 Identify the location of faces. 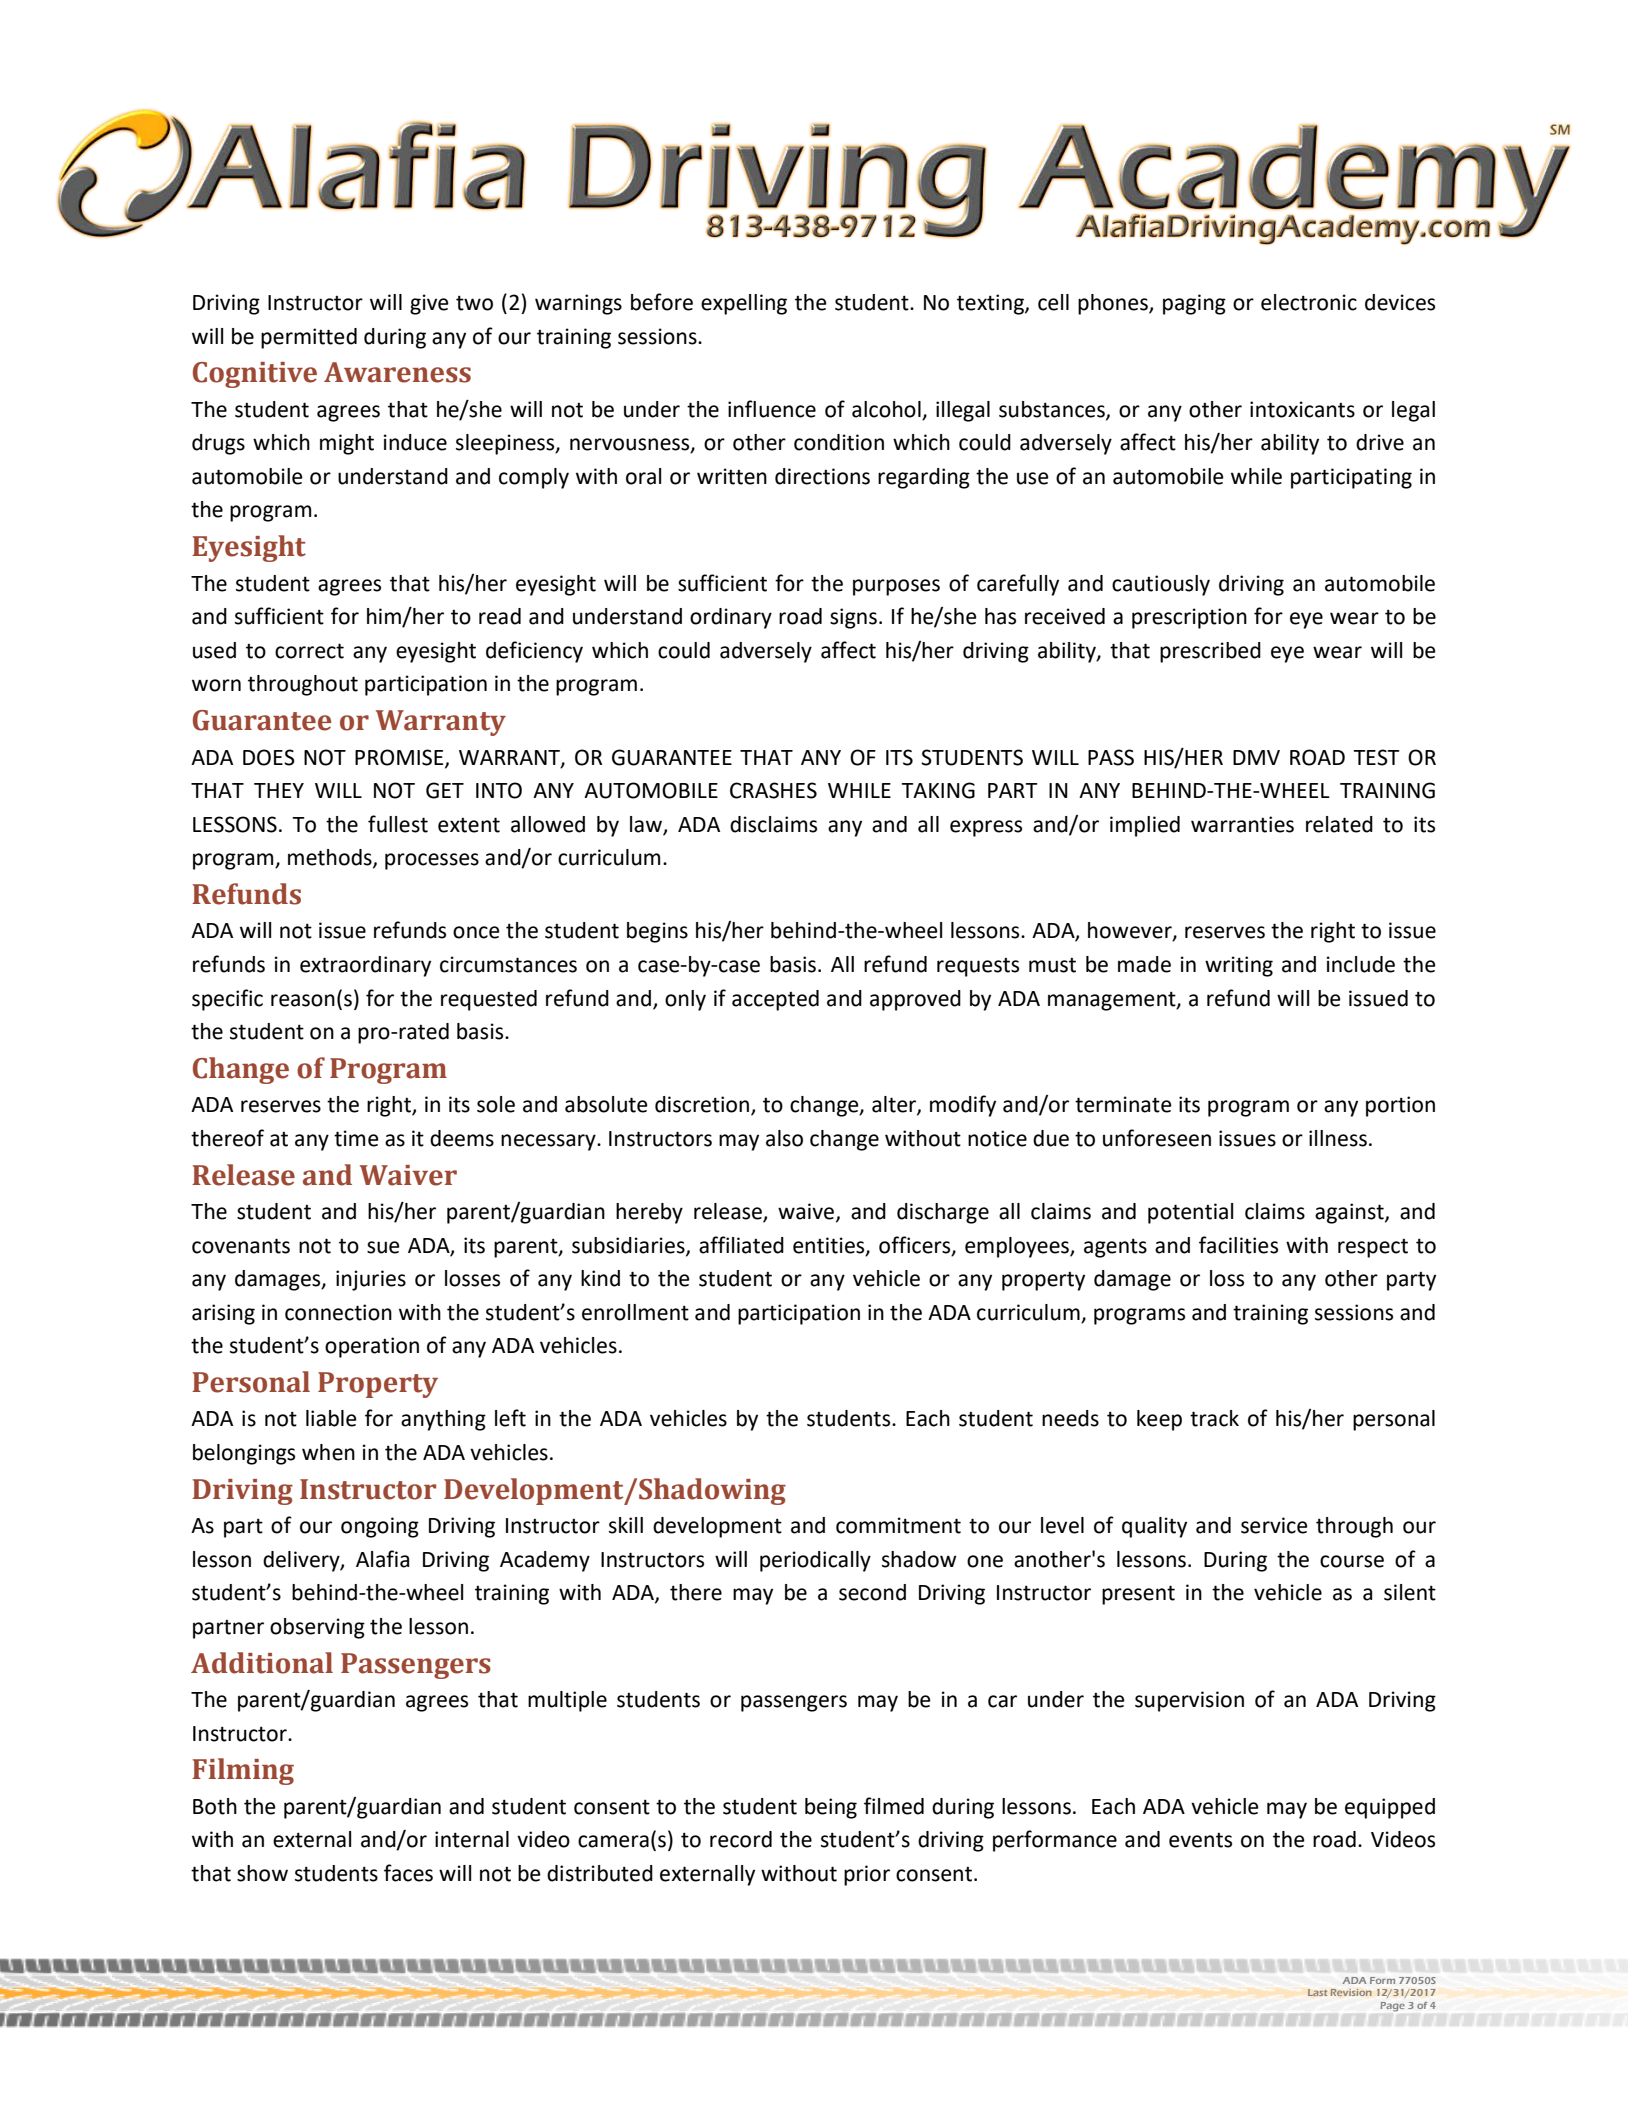
(408, 1873).
